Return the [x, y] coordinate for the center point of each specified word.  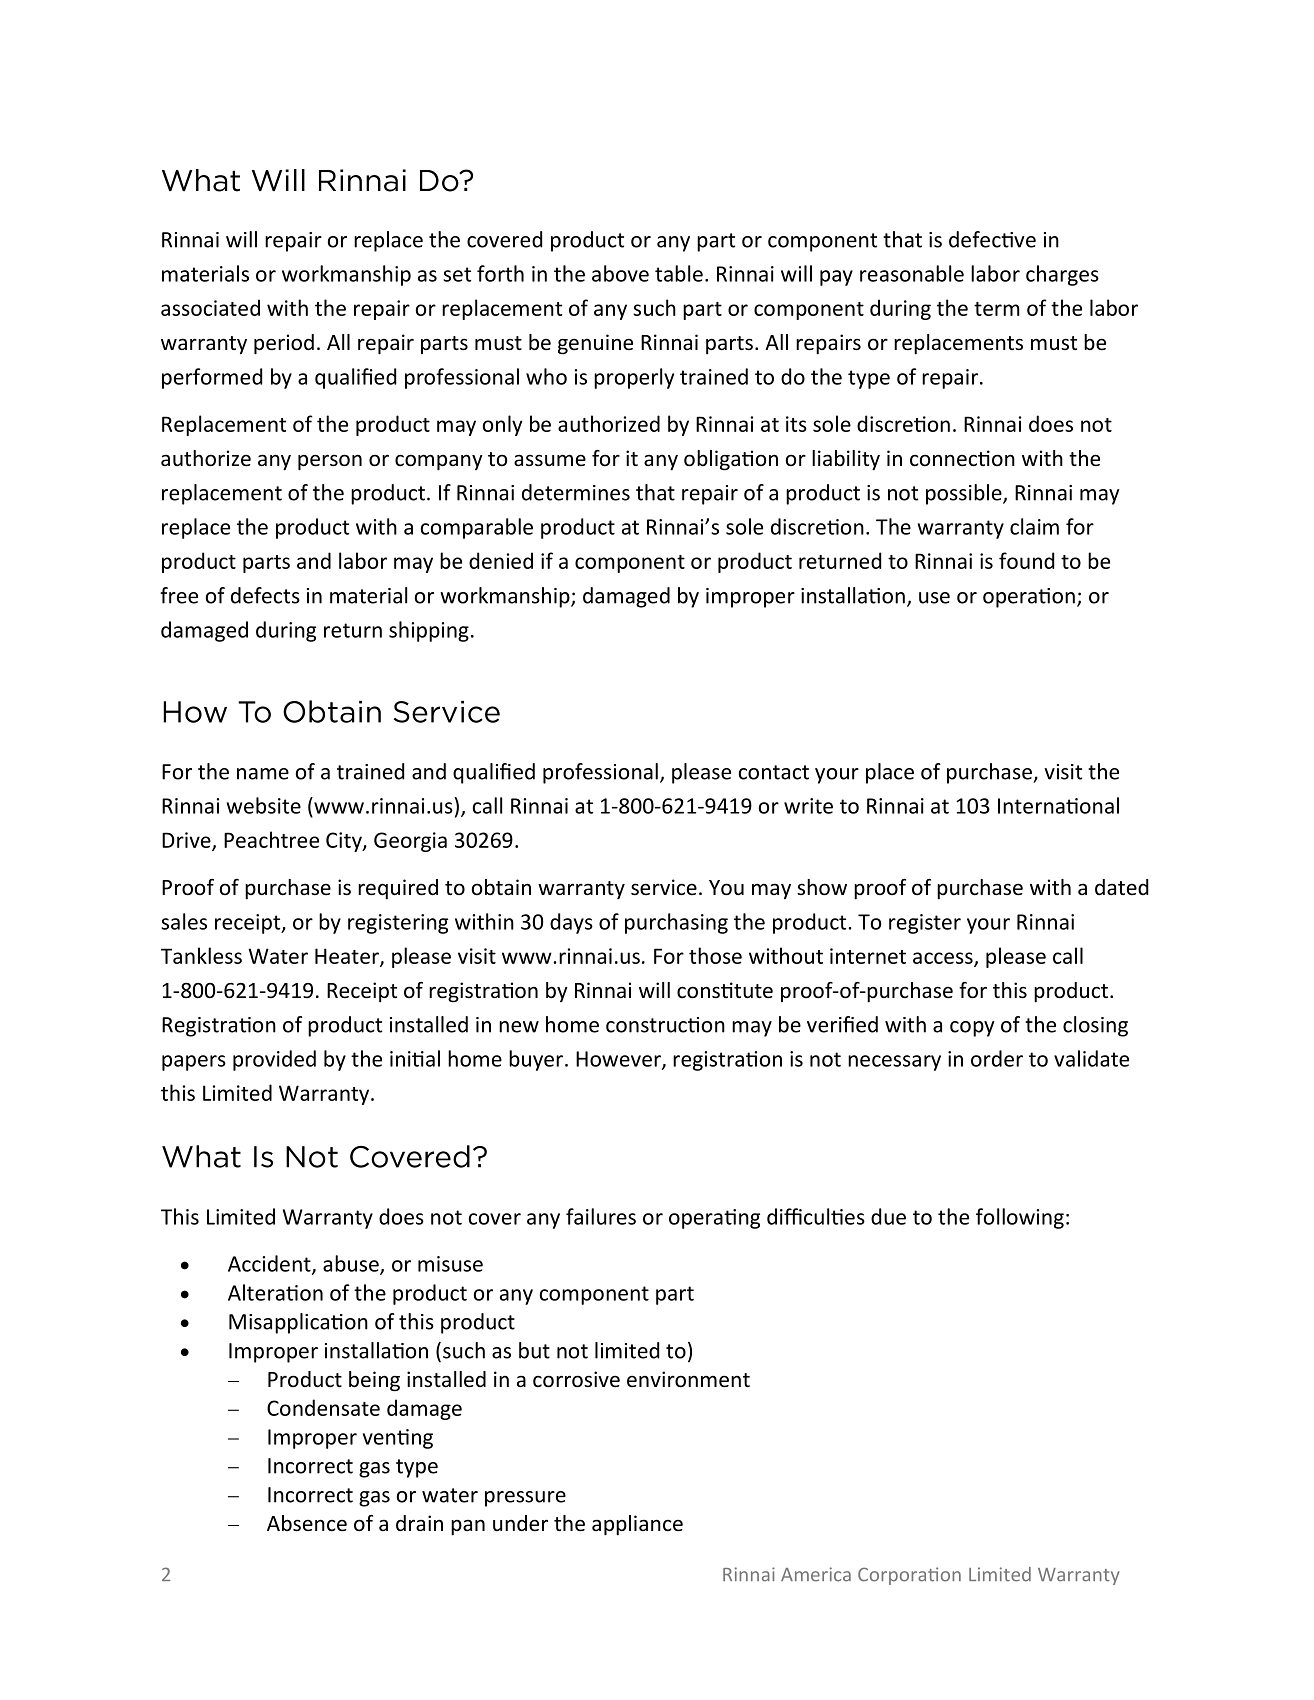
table [679, 273]
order [997, 1058]
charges [1062, 275]
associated [210, 307]
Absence [307, 1523]
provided [274, 1060]
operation [1029, 598]
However [619, 1060]
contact [774, 772]
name [263, 774]
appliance [637, 1525]
